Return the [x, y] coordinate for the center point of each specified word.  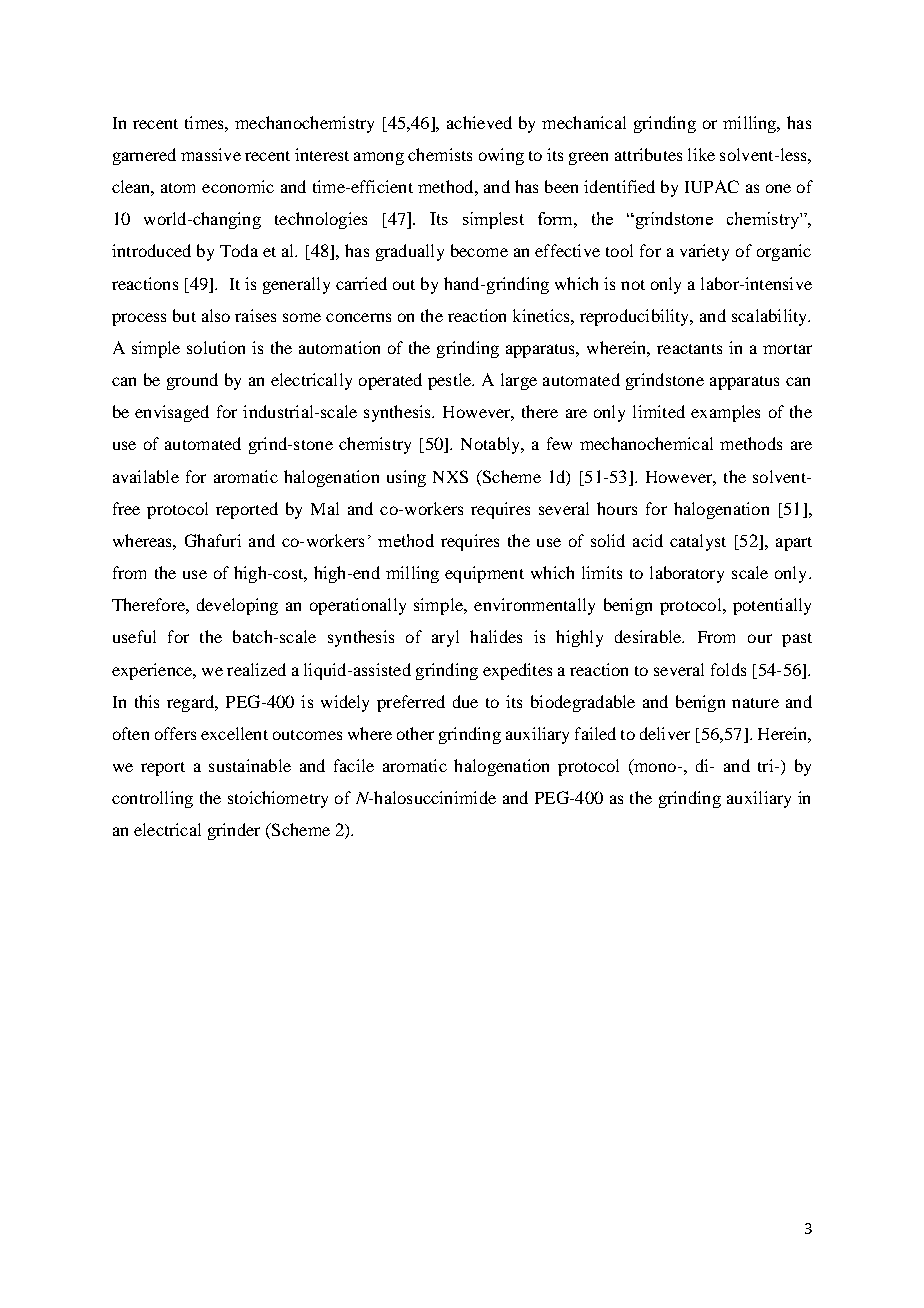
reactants [689, 349]
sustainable [250, 765]
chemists [440, 154]
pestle [450, 381]
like [701, 154]
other [415, 733]
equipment [484, 574]
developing [237, 606]
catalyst [698, 542]
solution [216, 347]
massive [211, 154]
